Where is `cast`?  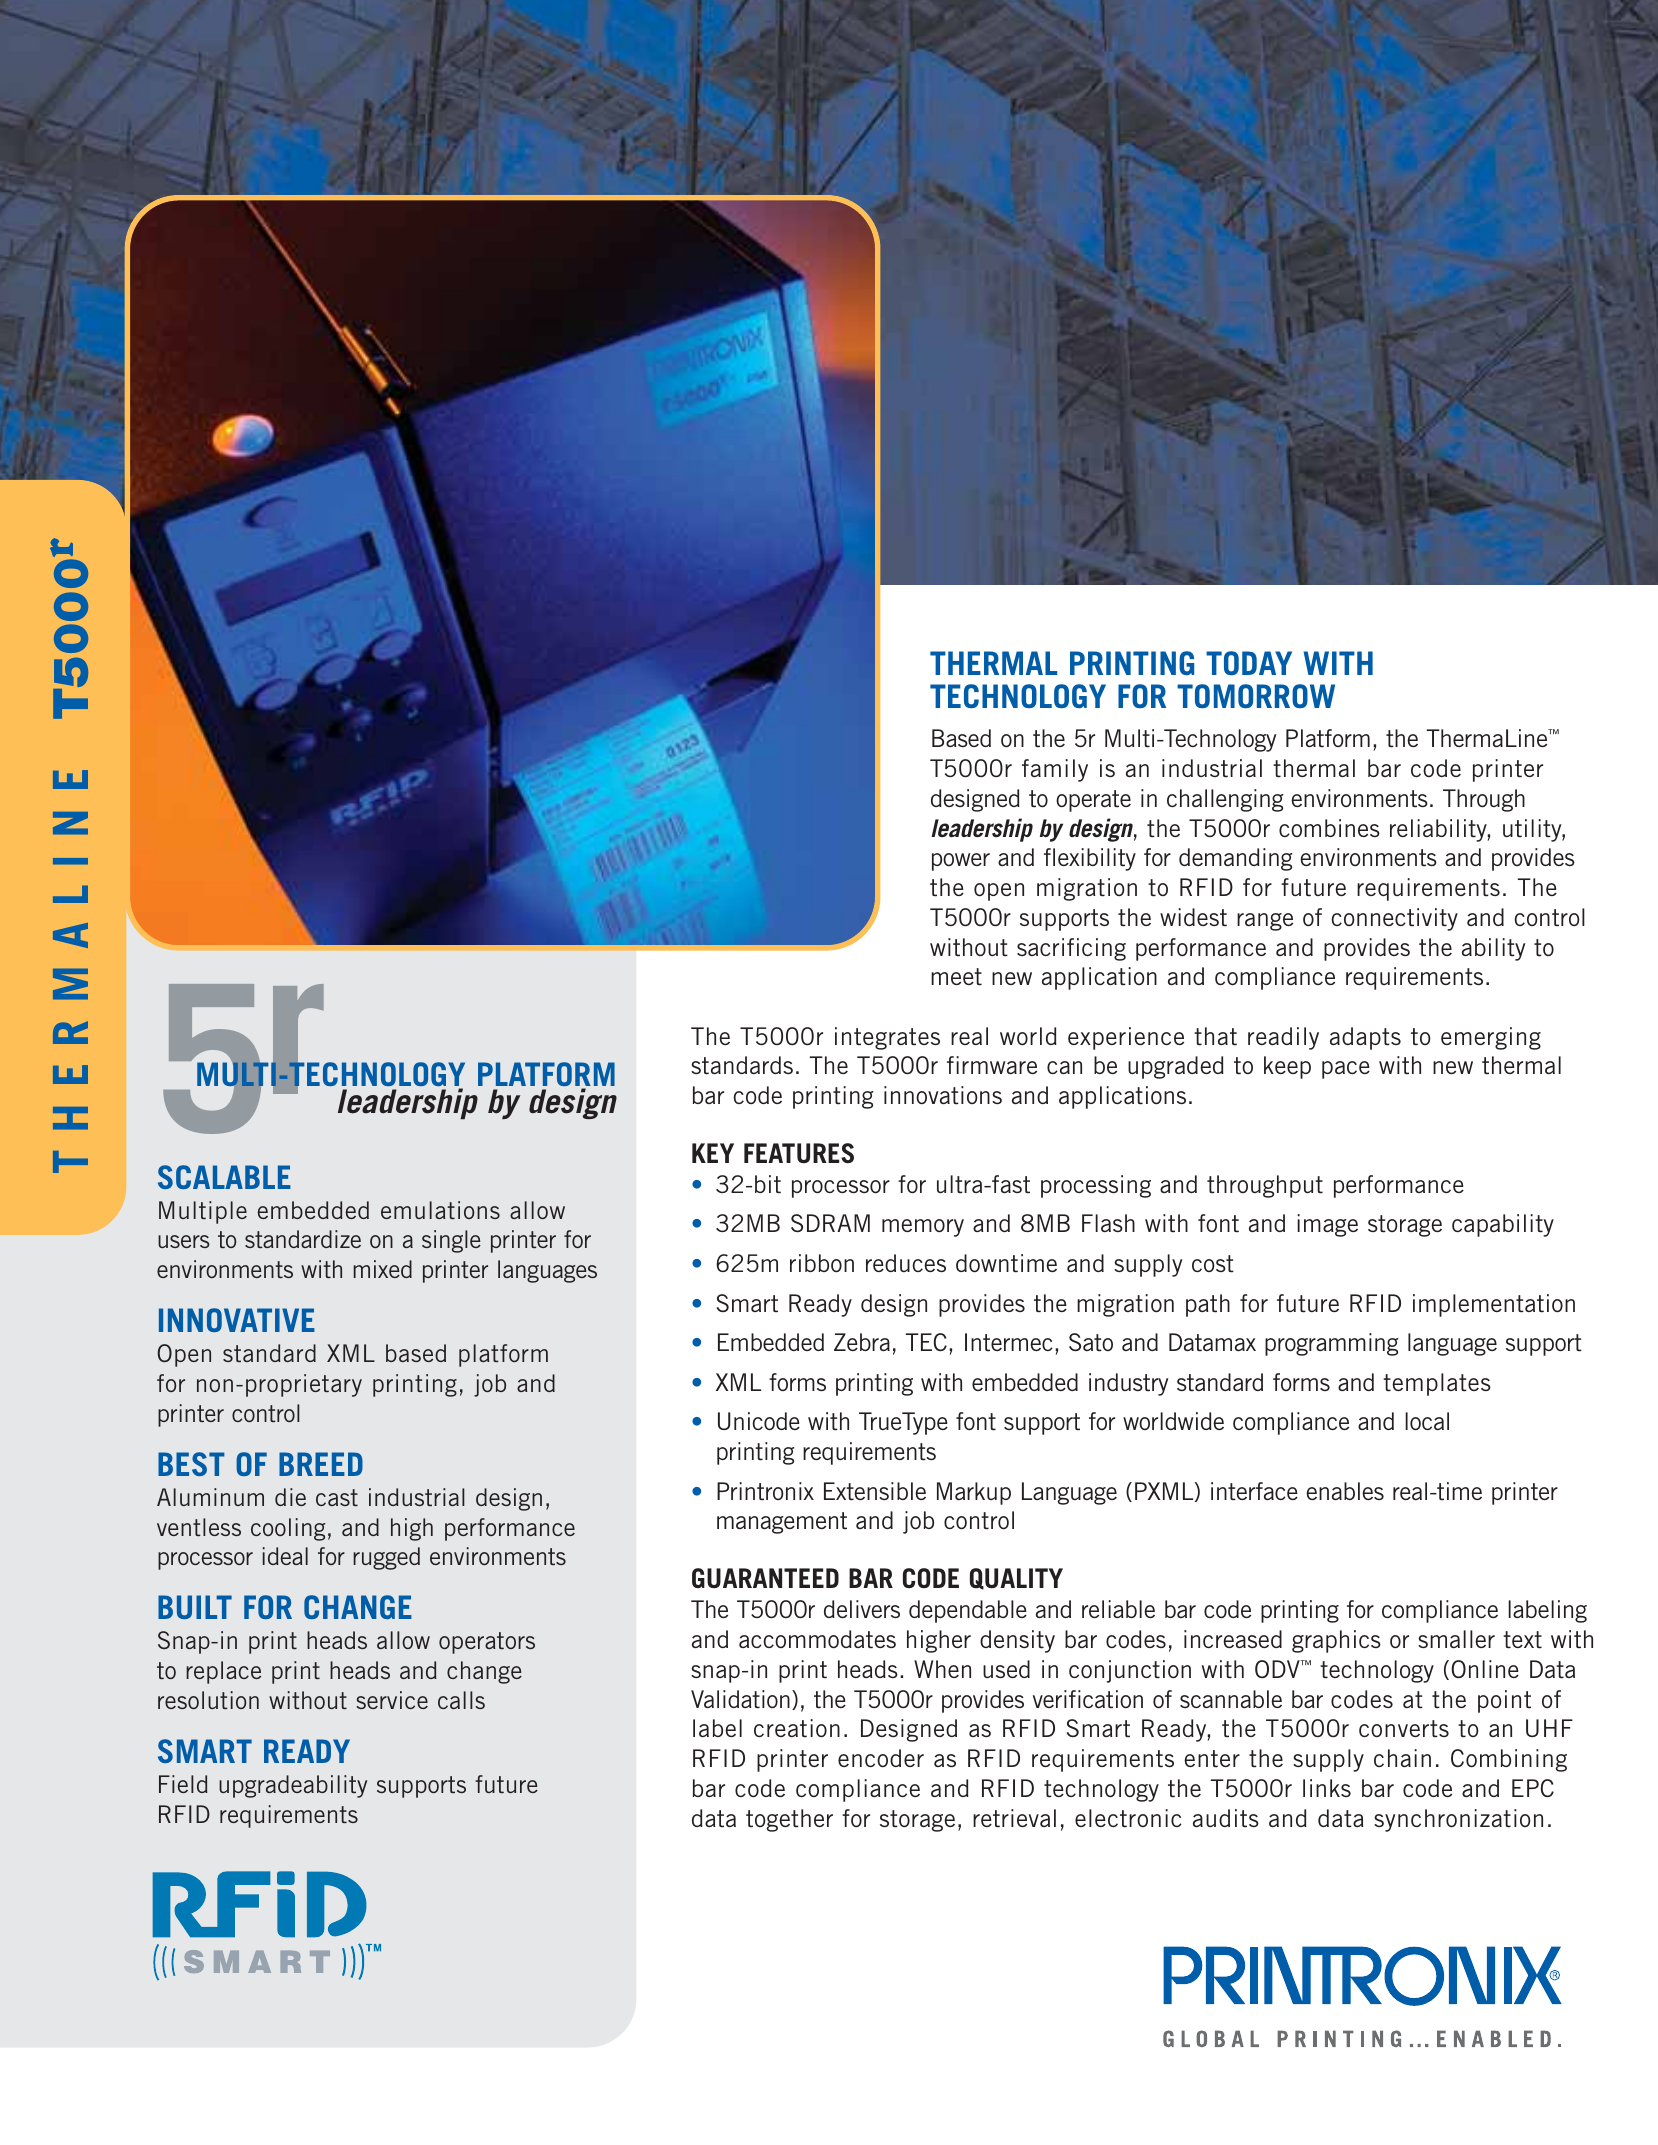
cast is located at coordinates (337, 1497).
